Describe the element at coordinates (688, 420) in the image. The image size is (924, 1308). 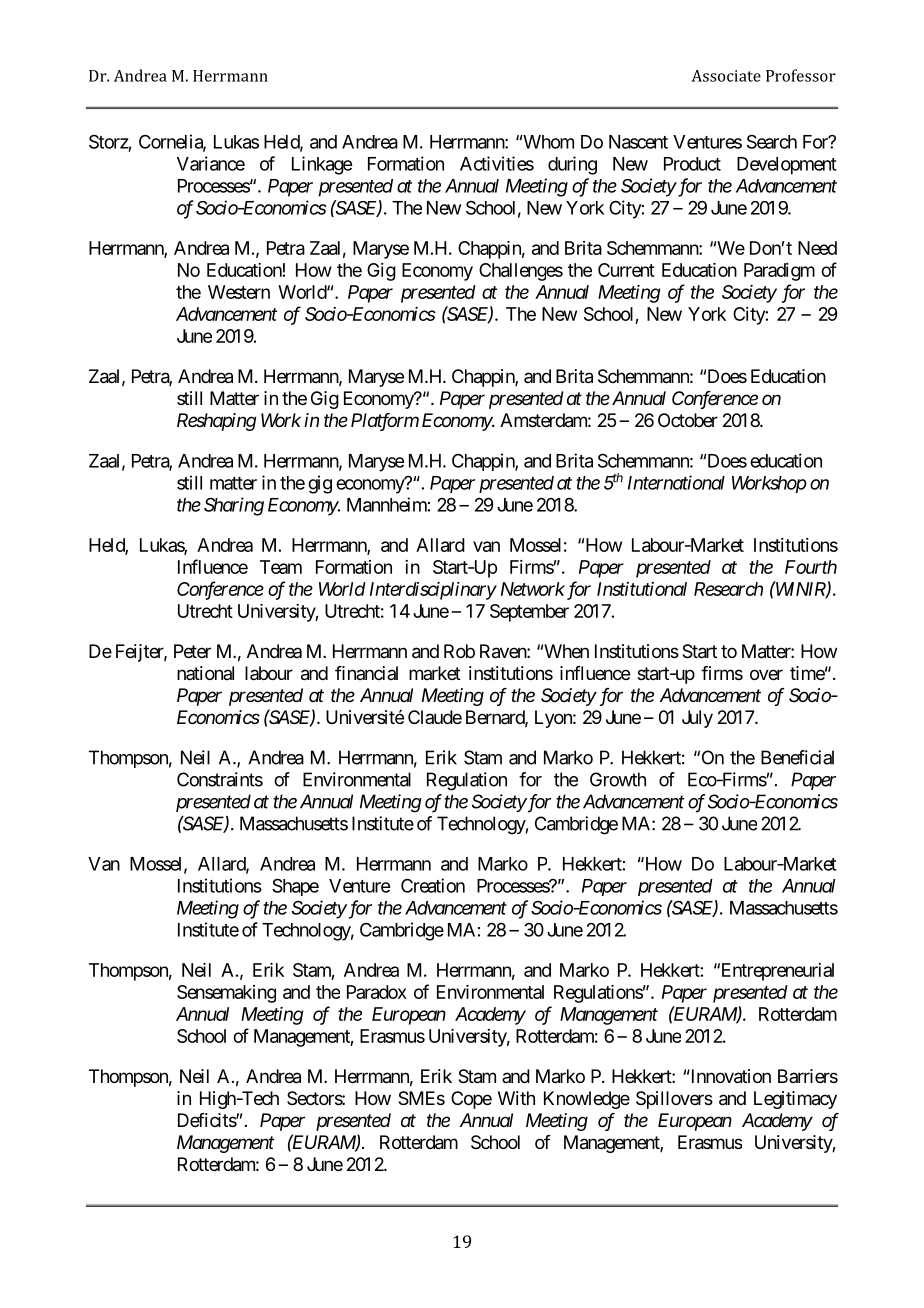
I see `October` at that location.
